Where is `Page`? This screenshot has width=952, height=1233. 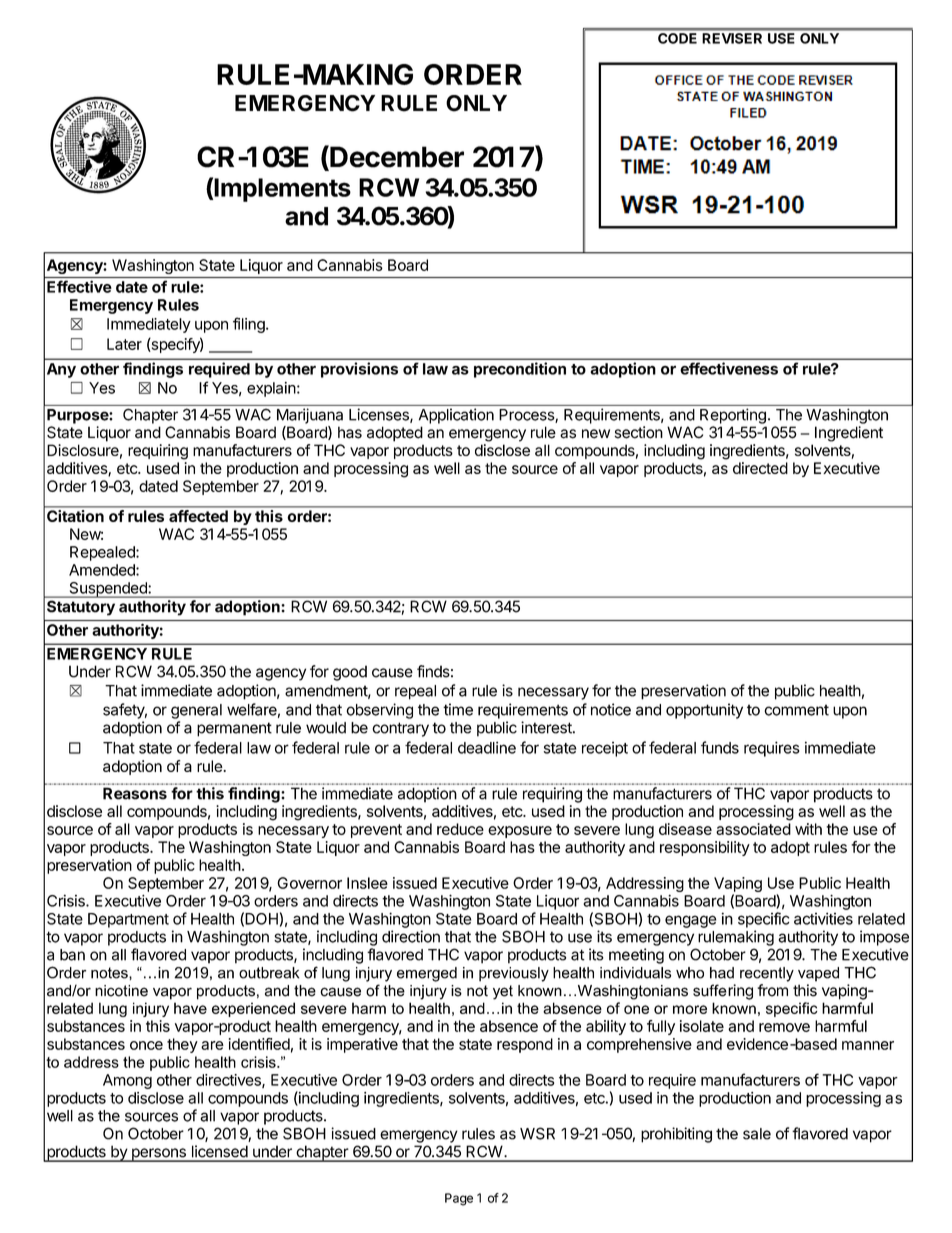 Page is located at coordinates (459, 1199).
